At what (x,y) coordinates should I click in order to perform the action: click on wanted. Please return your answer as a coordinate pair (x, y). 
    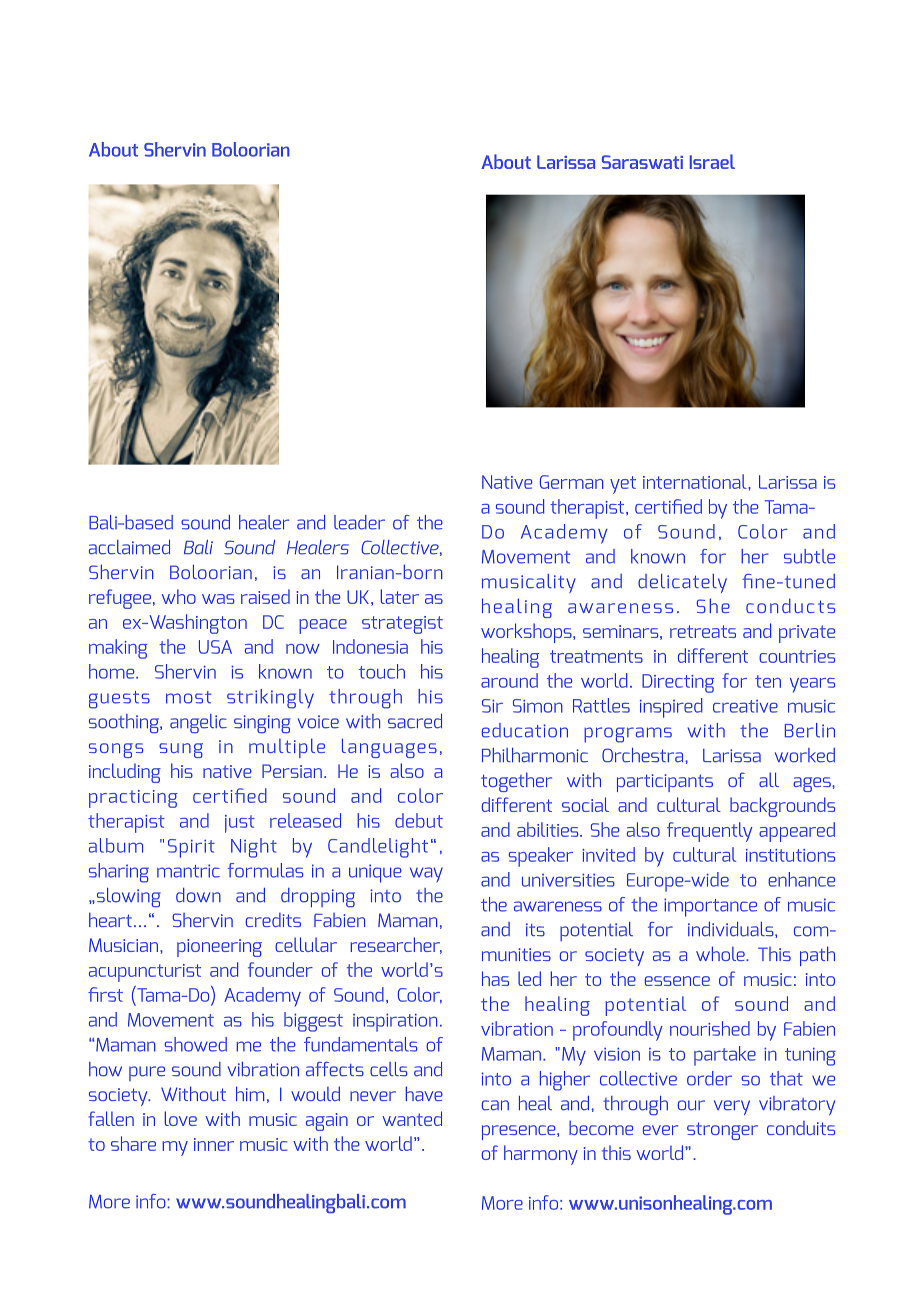
    Looking at the image, I should click on (412, 1118).
